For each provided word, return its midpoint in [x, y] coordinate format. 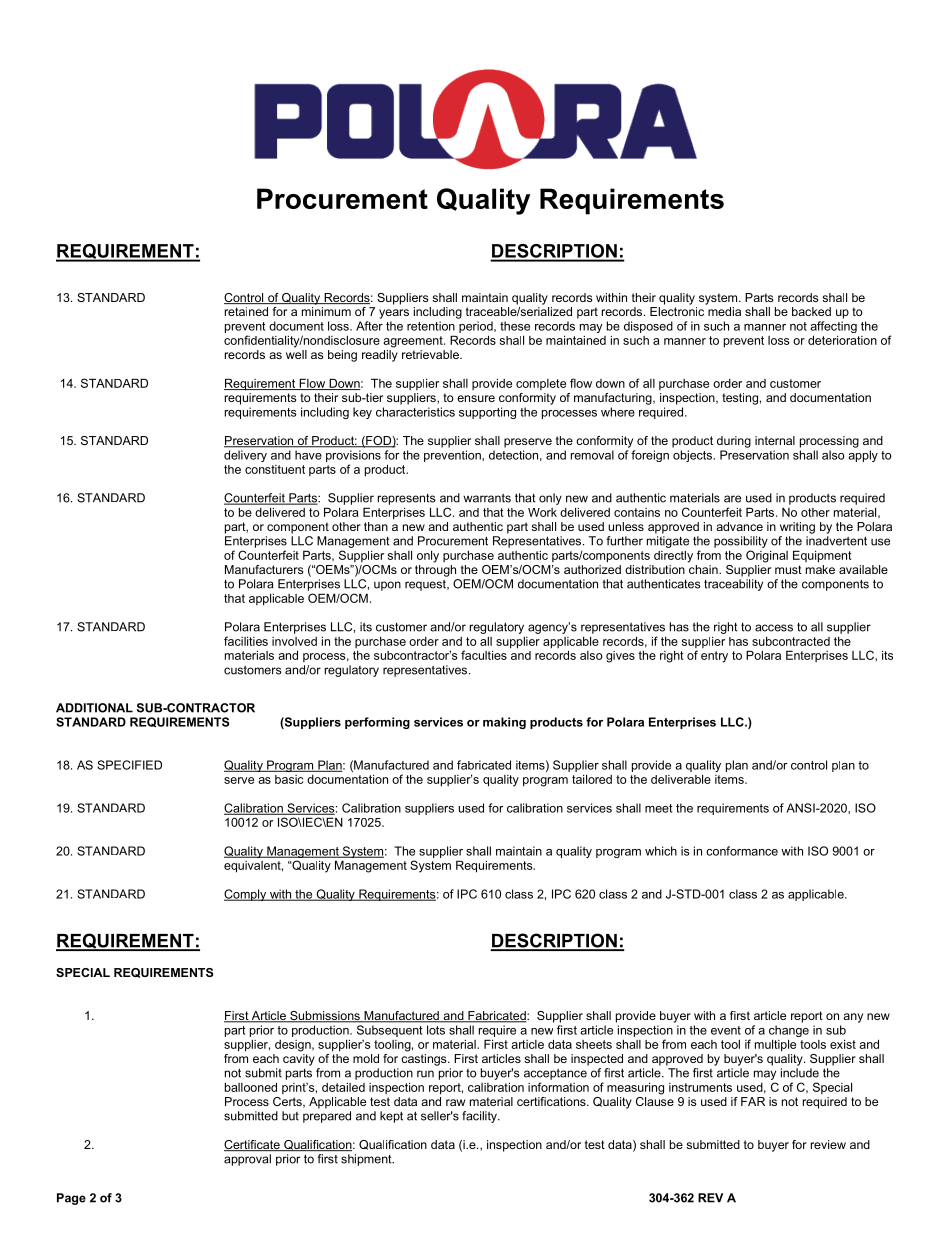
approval [247, 1160]
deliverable [681, 779]
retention [431, 326]
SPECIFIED [129, 765]
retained [246, 311]
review [828, 1144]
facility [480, 1117]
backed [811, 311]
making [504, 723]
